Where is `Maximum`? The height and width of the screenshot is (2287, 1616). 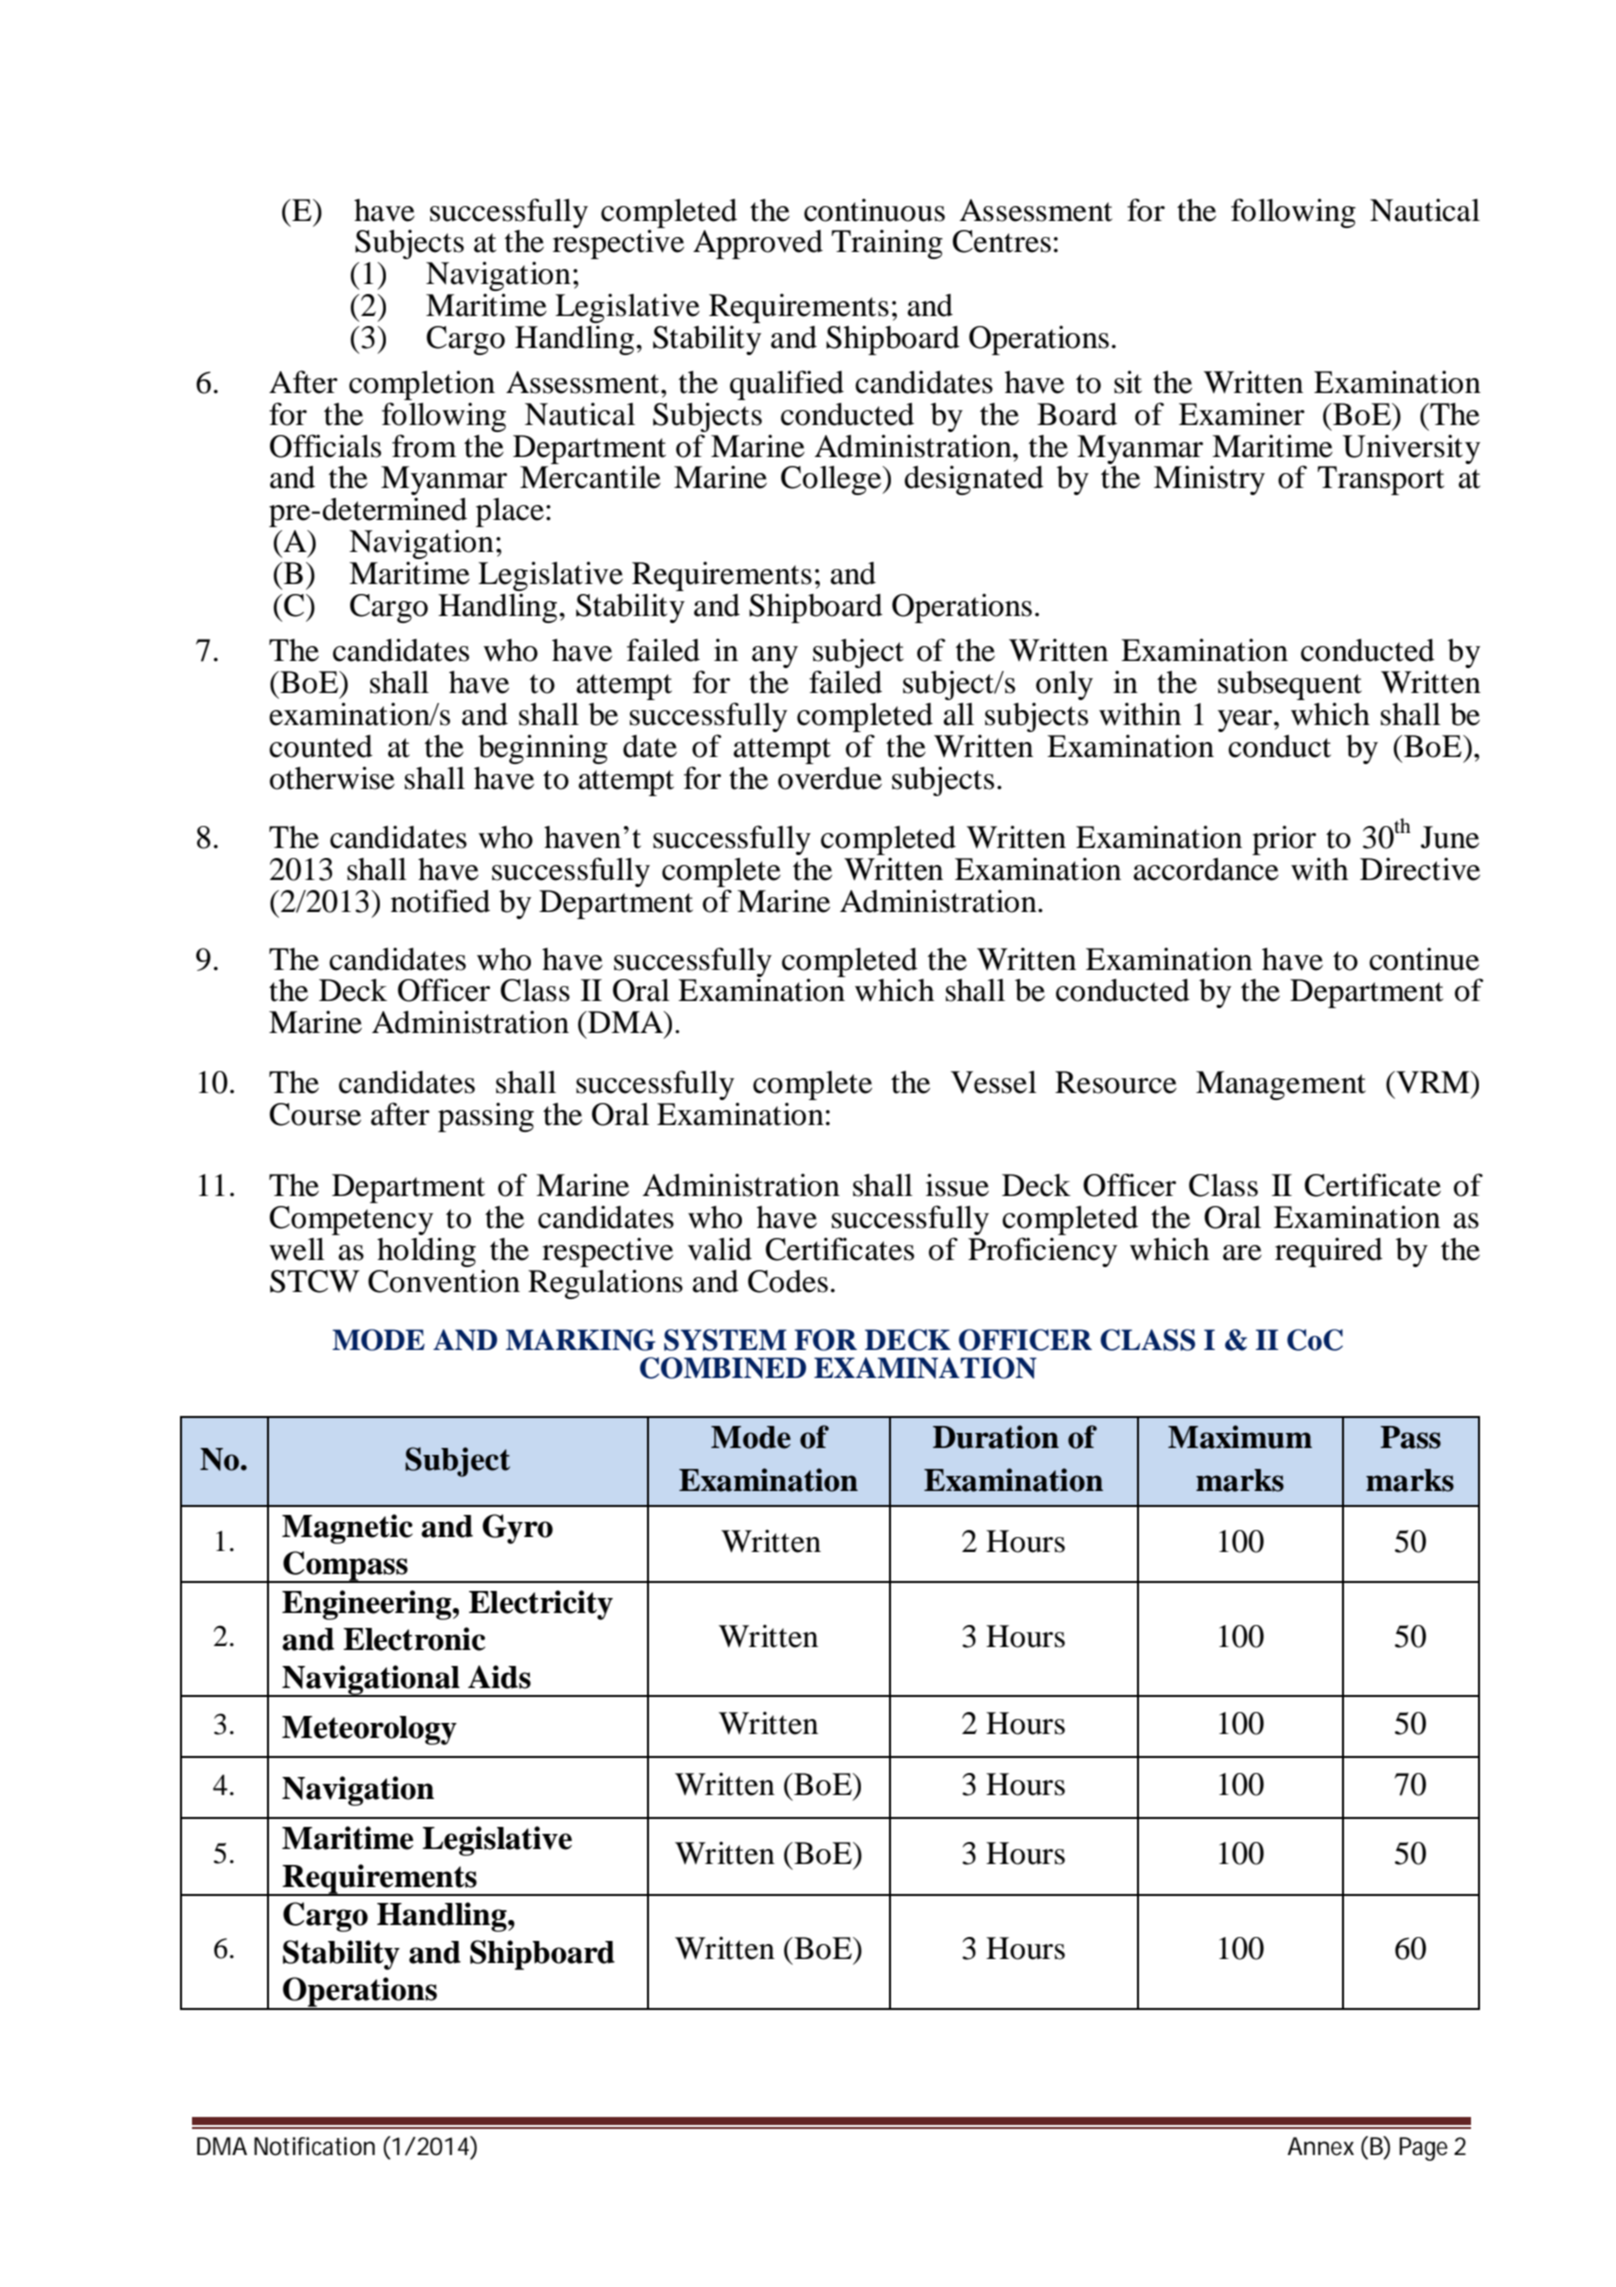
Maximum is located at coordinates (1240, 1437).
